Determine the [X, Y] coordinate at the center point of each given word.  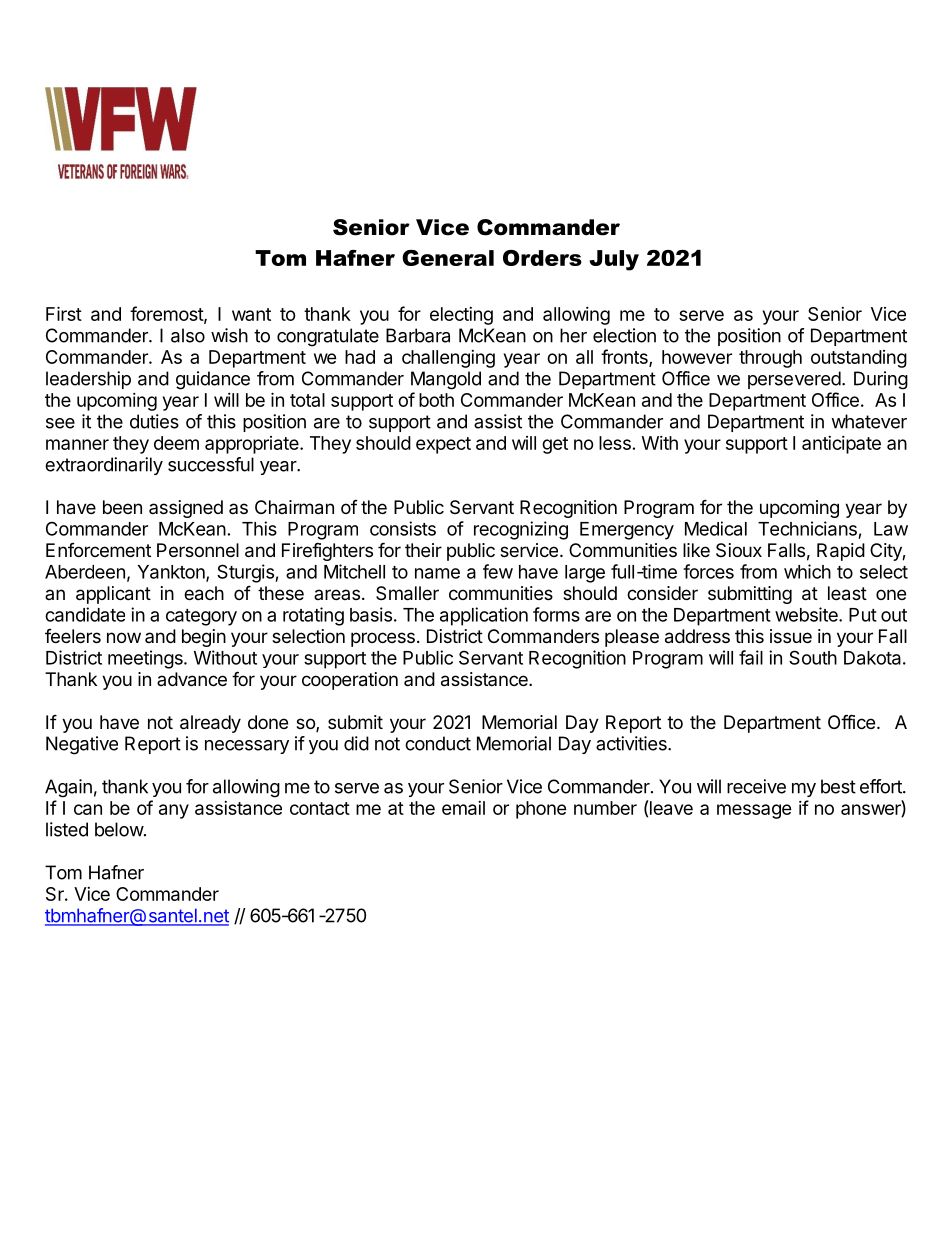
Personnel [198, 550]
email [463, 808]
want [251, 314]
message [754, 811]
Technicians [807, 528]
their [423, 550]
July [614, 260]
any [174, 811]
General [448, 258]
